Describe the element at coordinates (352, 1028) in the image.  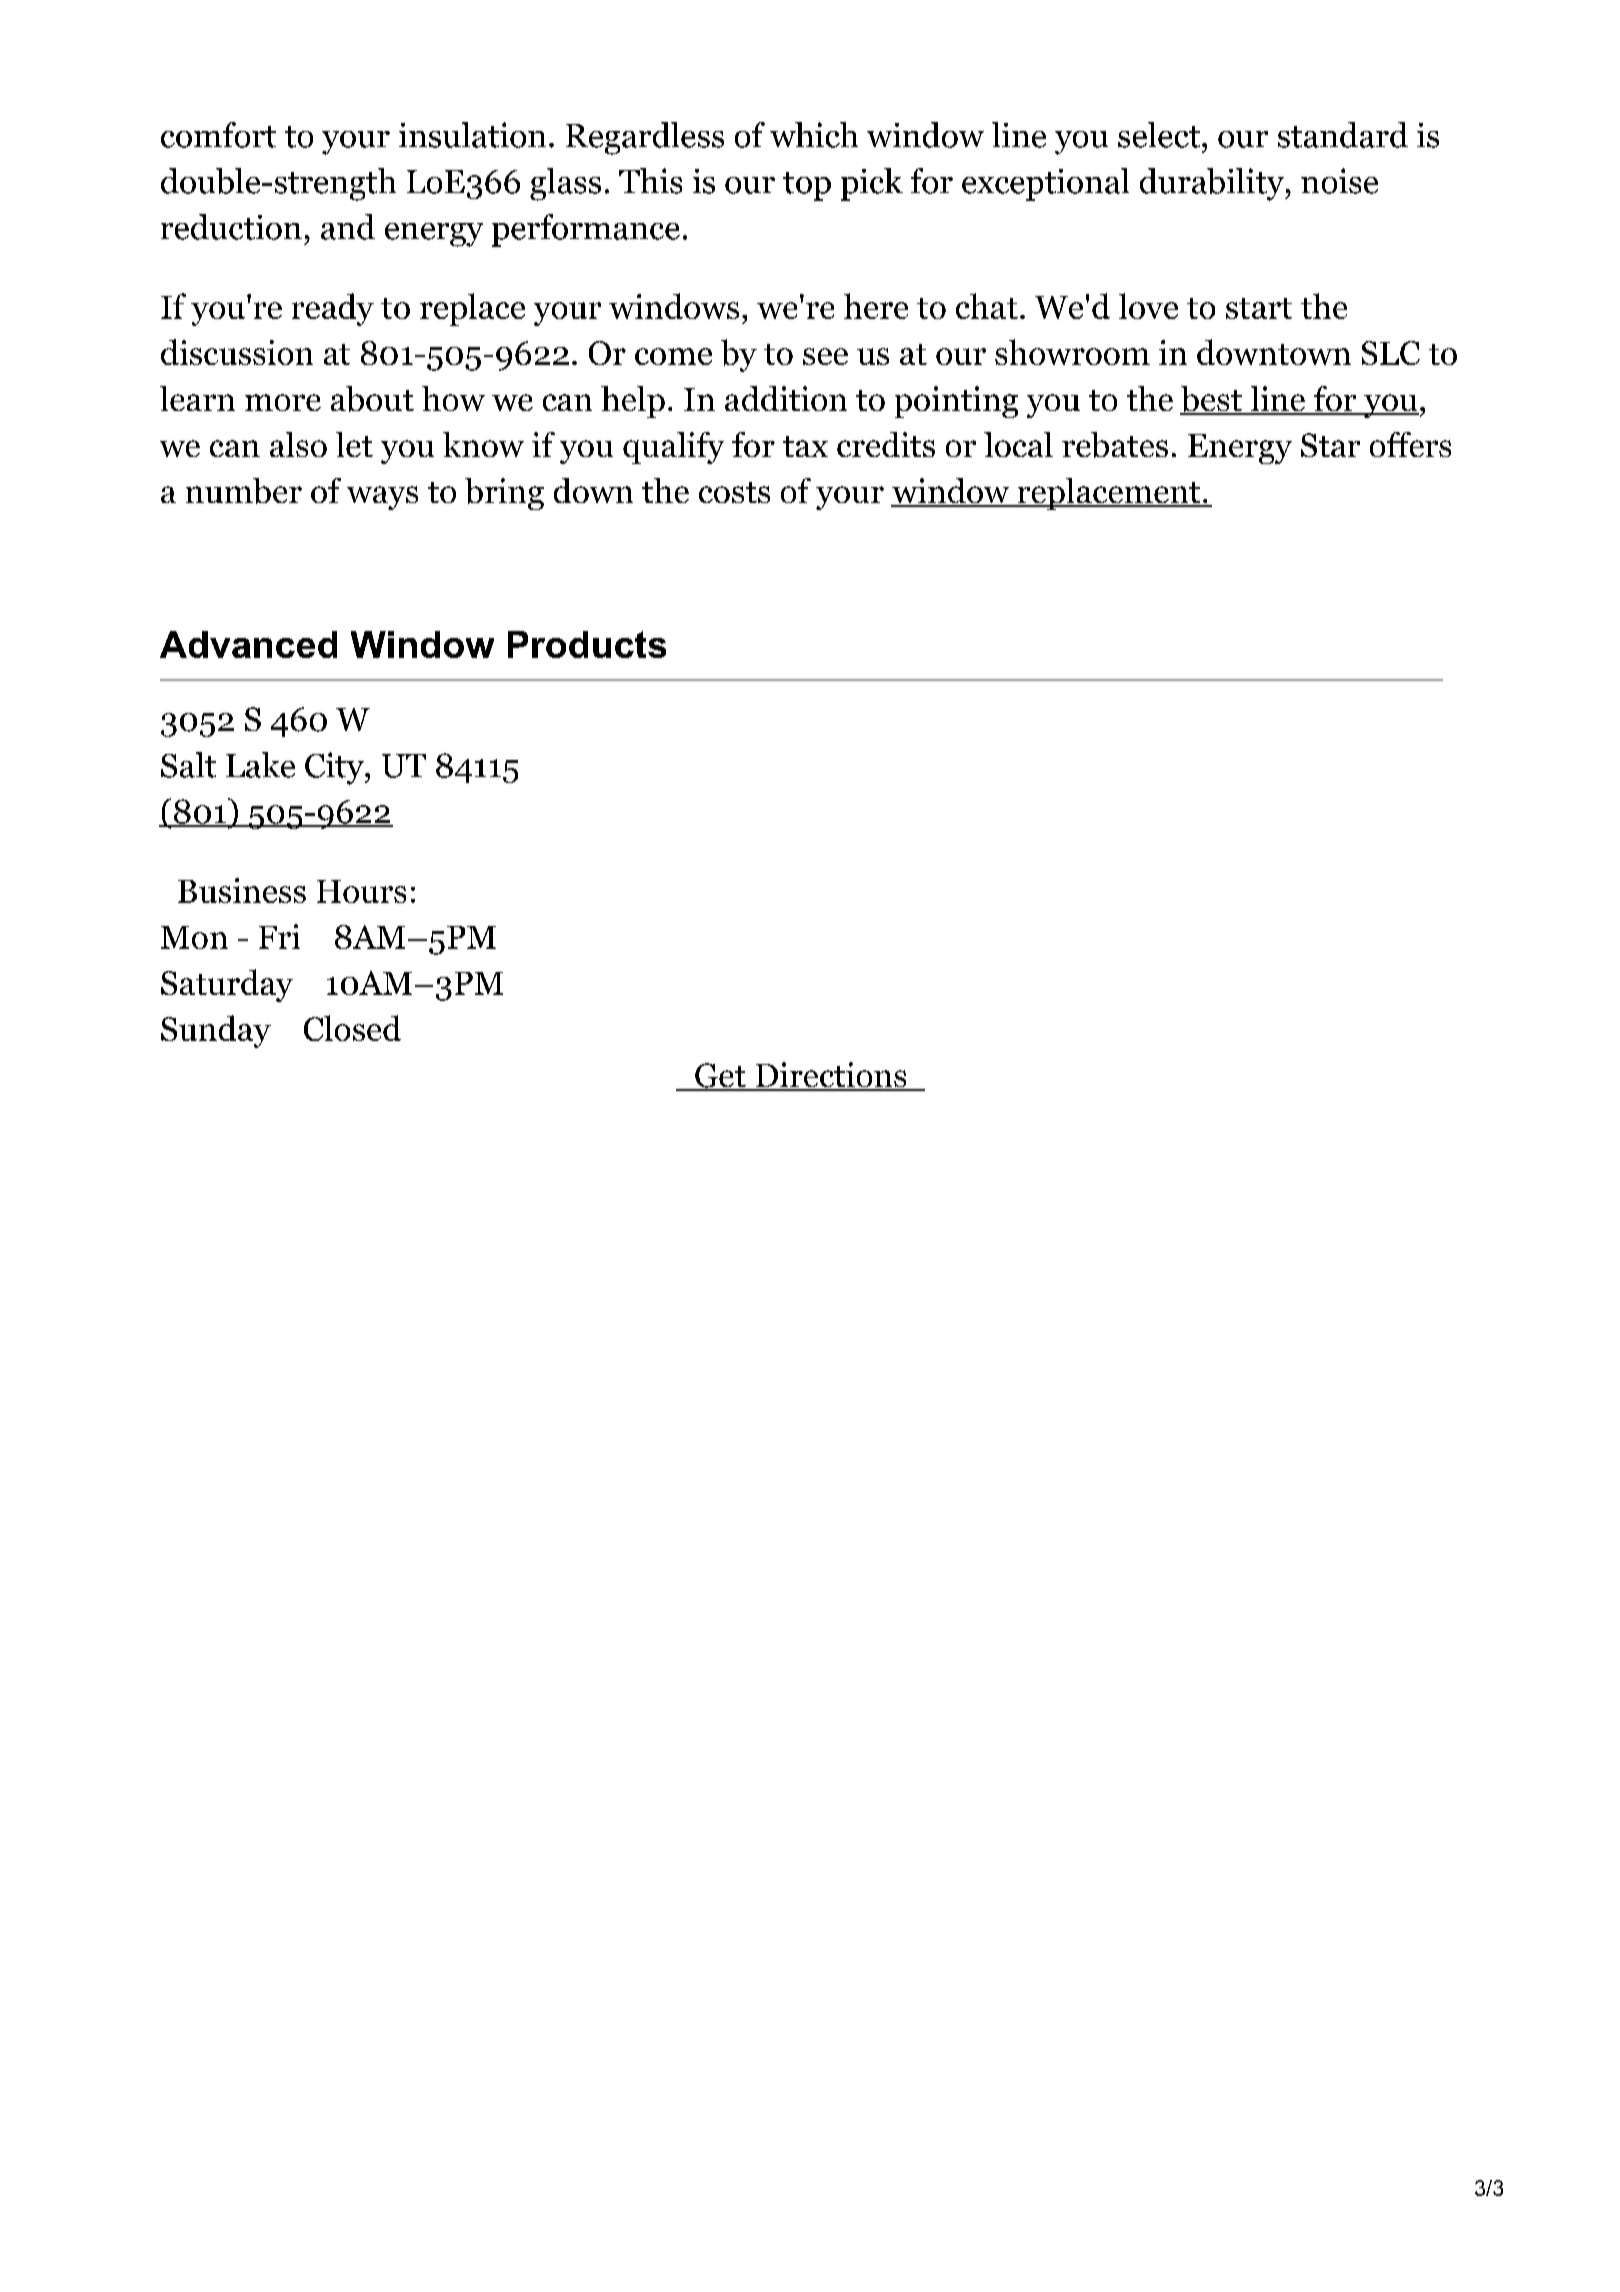
I see `Closed` at that location.
